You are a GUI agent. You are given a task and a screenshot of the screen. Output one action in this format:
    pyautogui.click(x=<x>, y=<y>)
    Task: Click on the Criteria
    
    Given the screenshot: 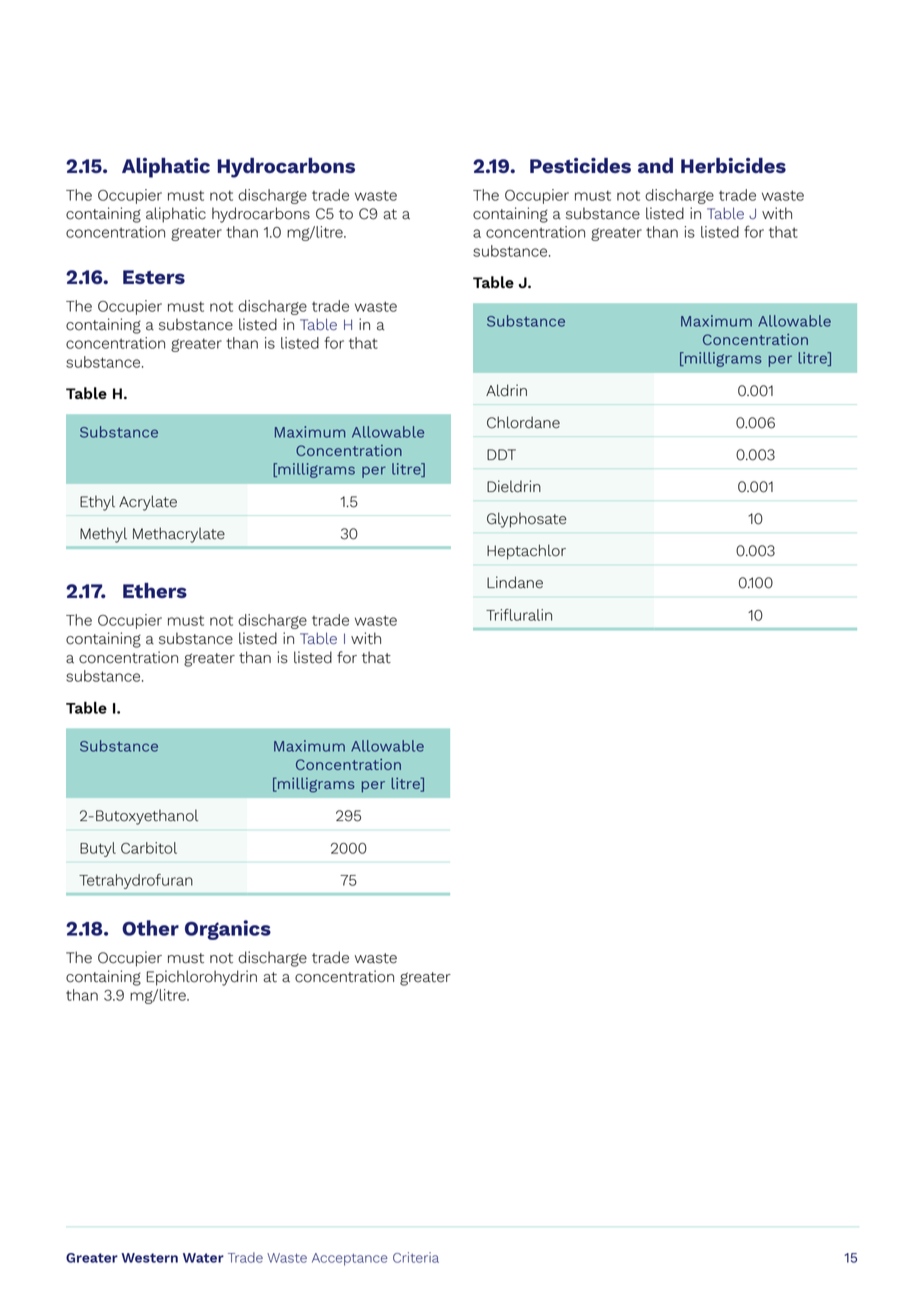 What is the action you would take?
    pyautogui.click(x=416, y=1257)
